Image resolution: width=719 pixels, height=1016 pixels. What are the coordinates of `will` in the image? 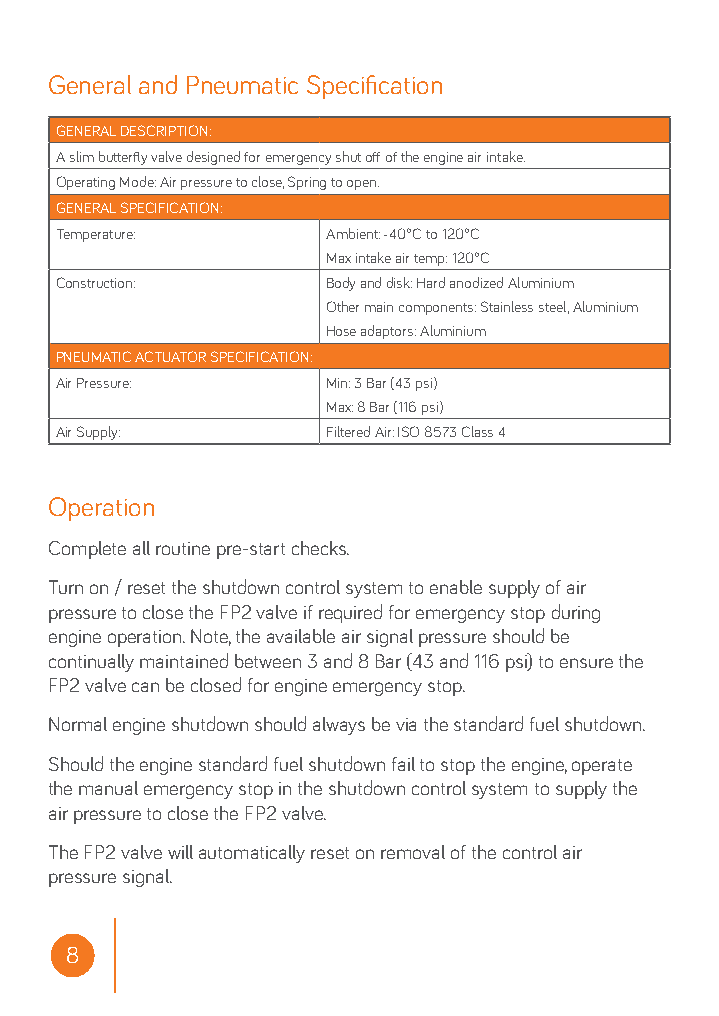 It's located at (180, 852).
